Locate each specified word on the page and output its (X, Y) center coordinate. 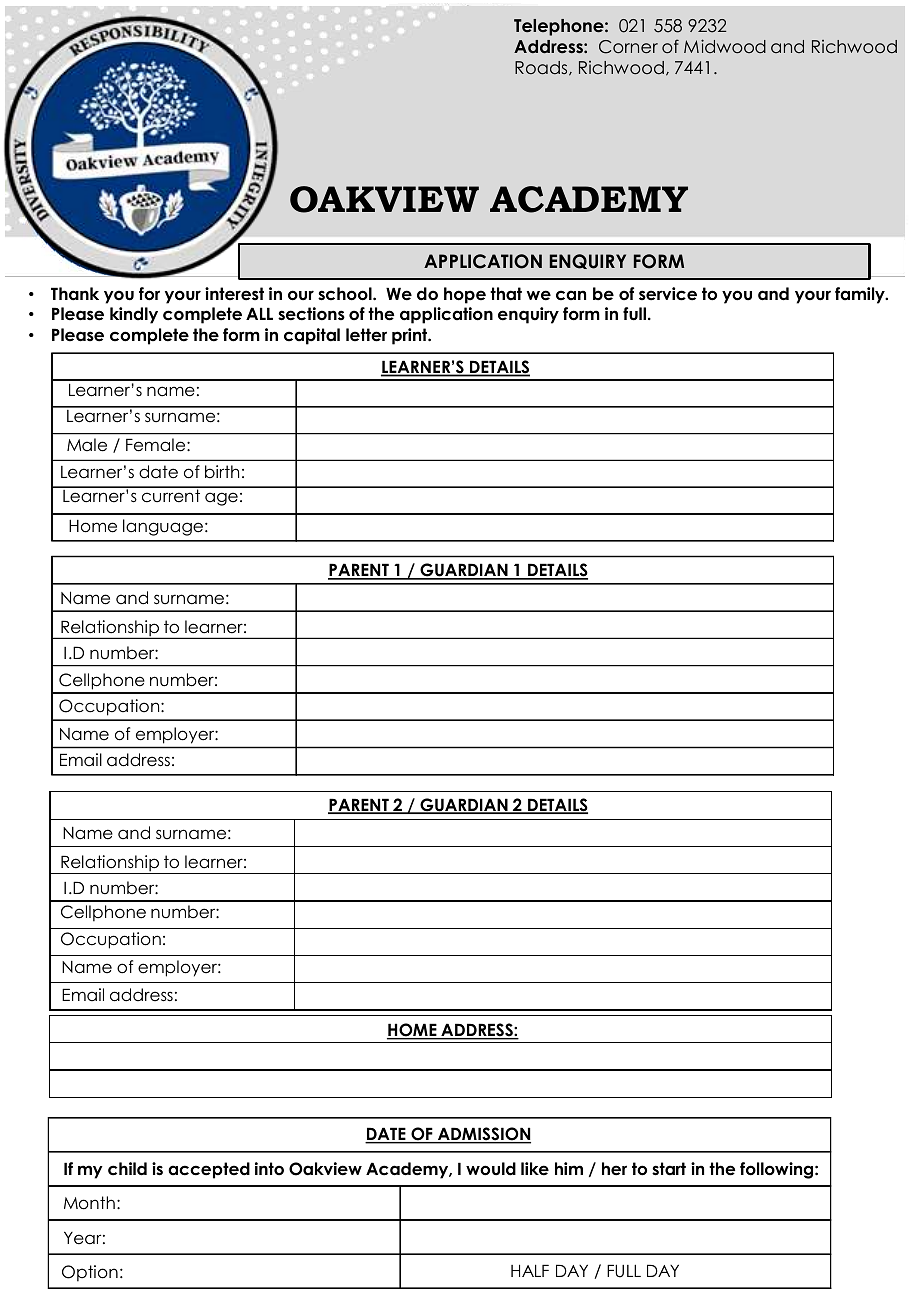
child (127, 1169)
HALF (530, 1270)
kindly (134, 315)
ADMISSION (483, 1135)
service (668, 294)
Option (90, 1273)
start (669, 1169)
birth (222, 472)
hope (465, 295)
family (861, 295)
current (171, 495)
